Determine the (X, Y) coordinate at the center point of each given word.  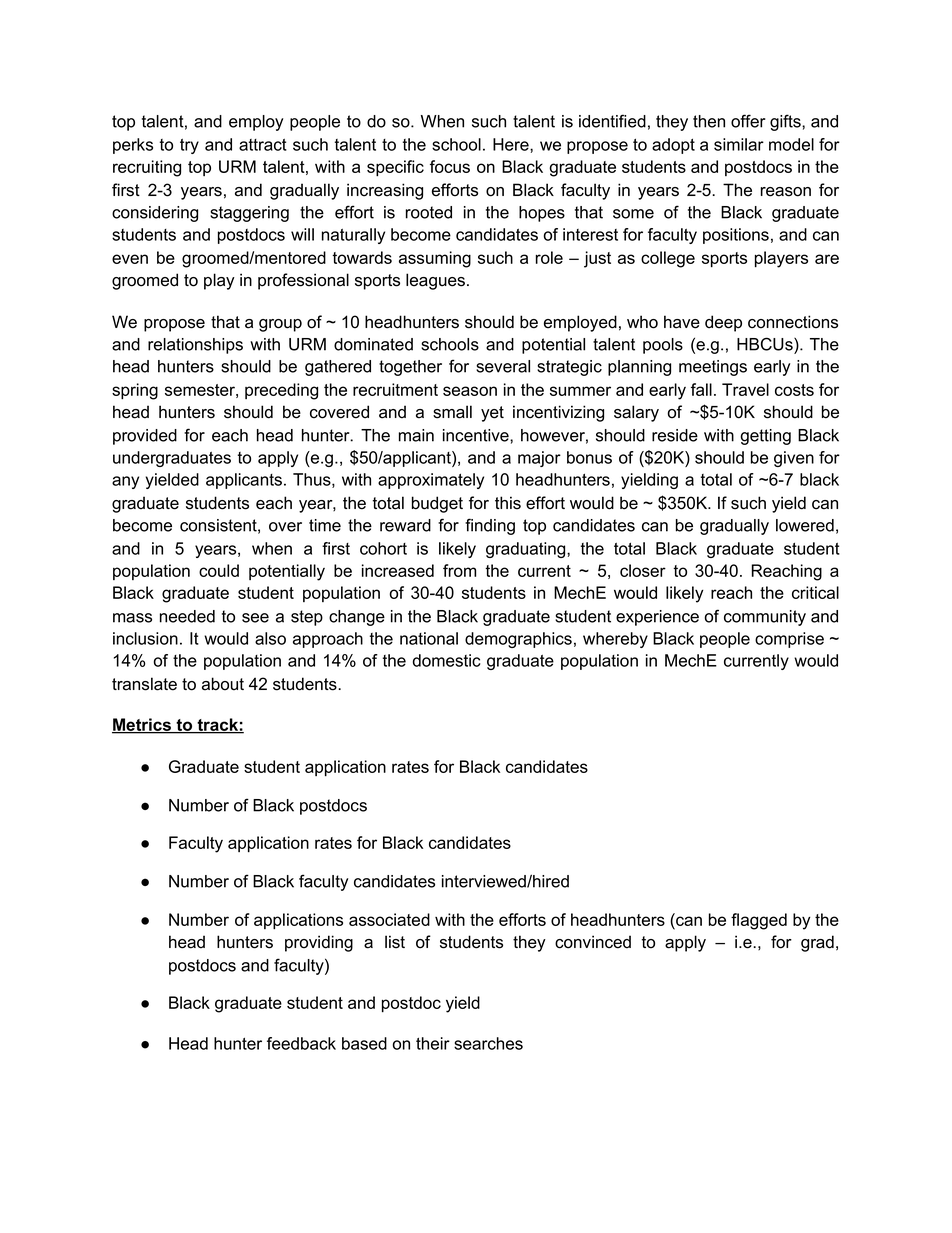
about (223, 684)
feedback (301, 1043)
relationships (195, 346)
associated (389, 919)
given (794, 459)
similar (739, 144)
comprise (789, 640)
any (125, 482)
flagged (759, 921)
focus (450, 166)
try (189, 146)
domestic (447, 660)
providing (319, 943)
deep (723, 323)
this (508, 503)
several (503, 366)
